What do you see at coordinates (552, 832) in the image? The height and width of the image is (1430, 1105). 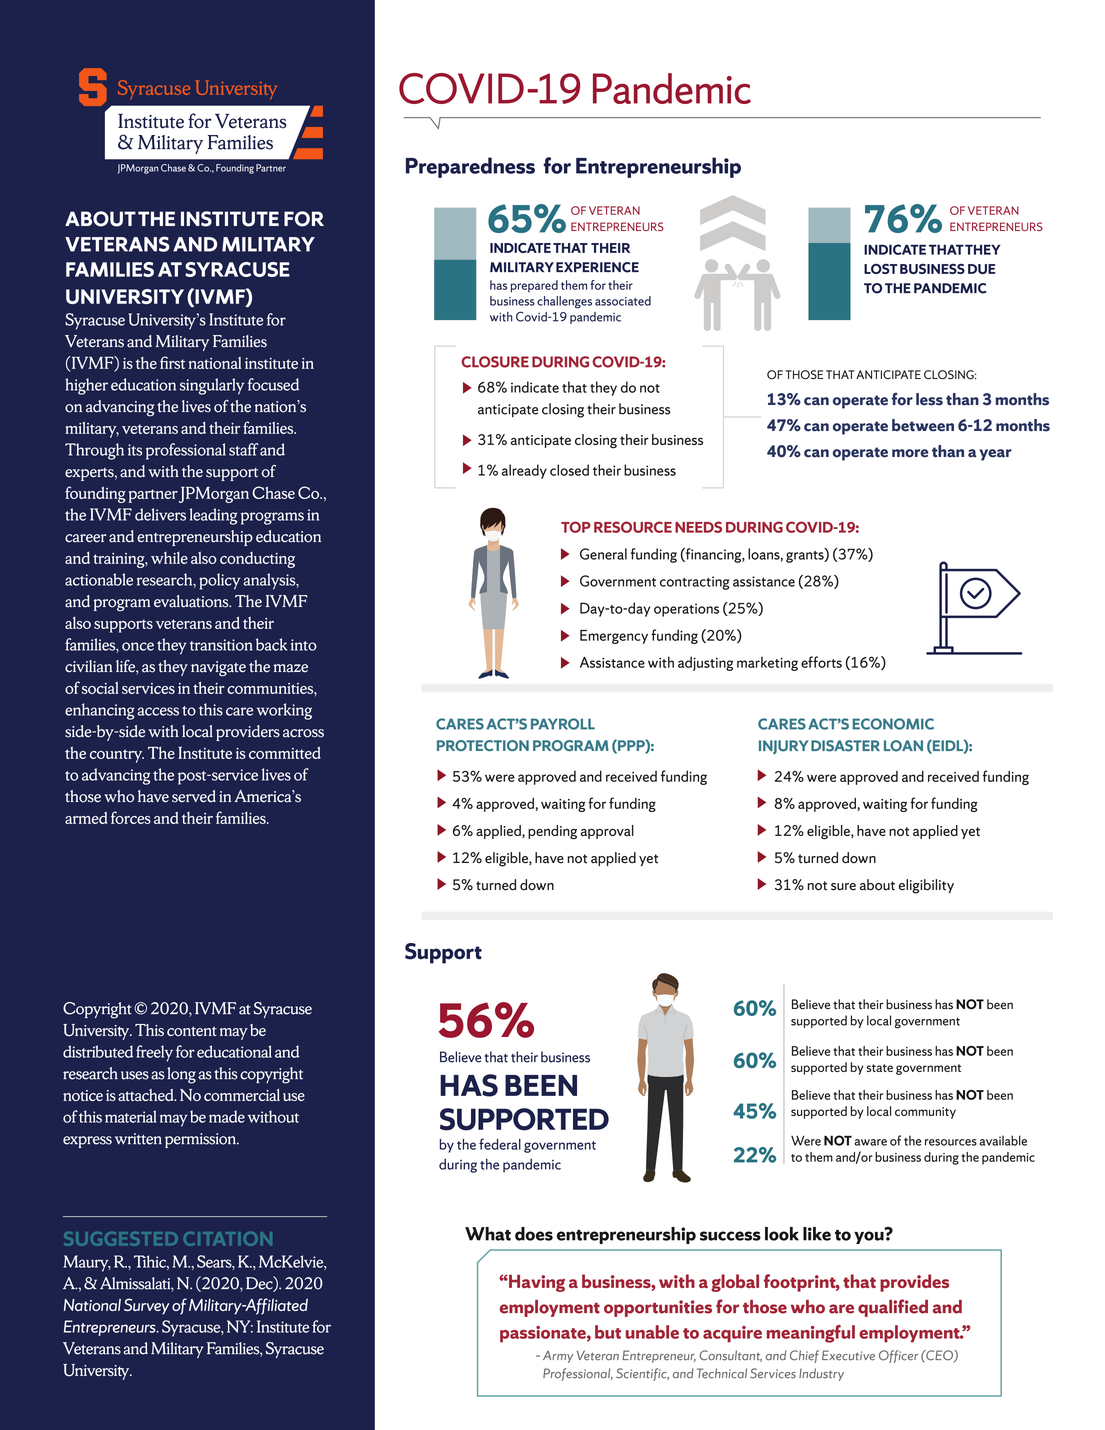 I see `pending` at bounding box center [552, 832].
